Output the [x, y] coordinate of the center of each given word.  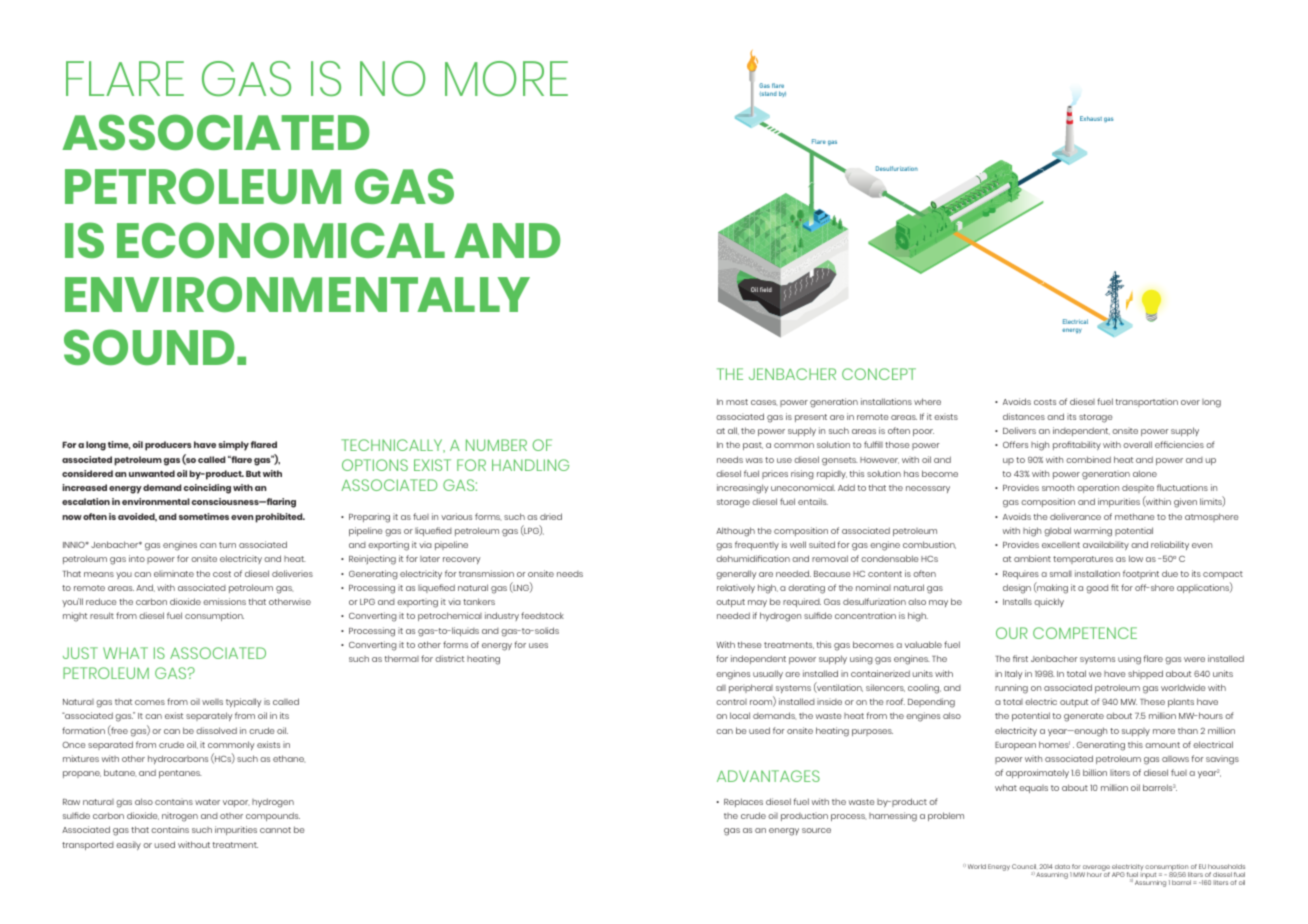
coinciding [207, 489]
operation [1098, 488]
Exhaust [1091, 118]
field [766, 289]
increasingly [743, 489]
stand [768, 93]
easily [128, 845]
